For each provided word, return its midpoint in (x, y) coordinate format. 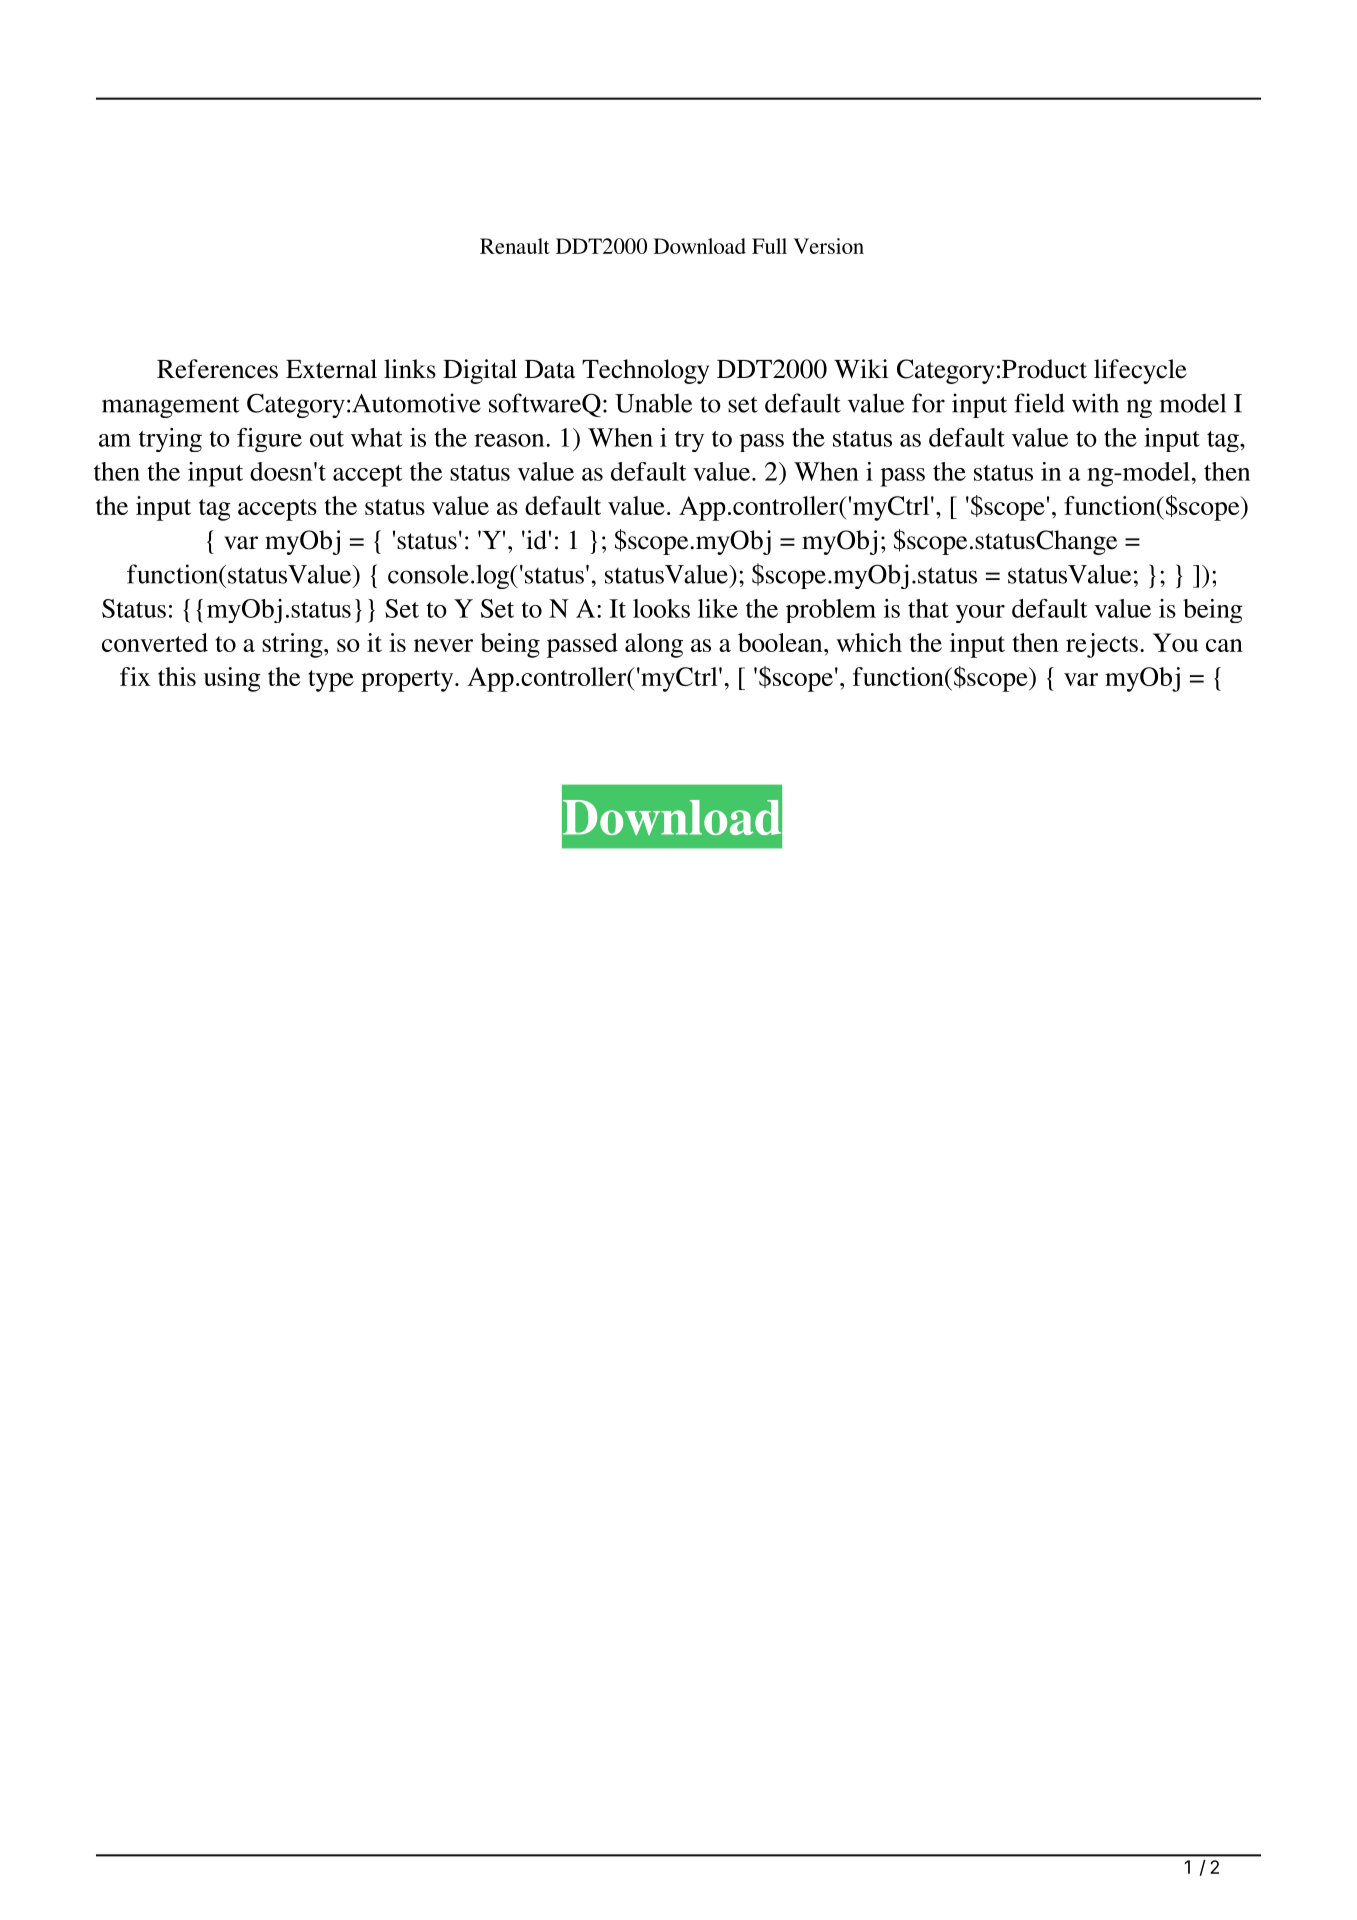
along (654, 645)
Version (829, 246)
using (232, 679)
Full (769, 246)
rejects (1102, 645)
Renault (515, 246)
